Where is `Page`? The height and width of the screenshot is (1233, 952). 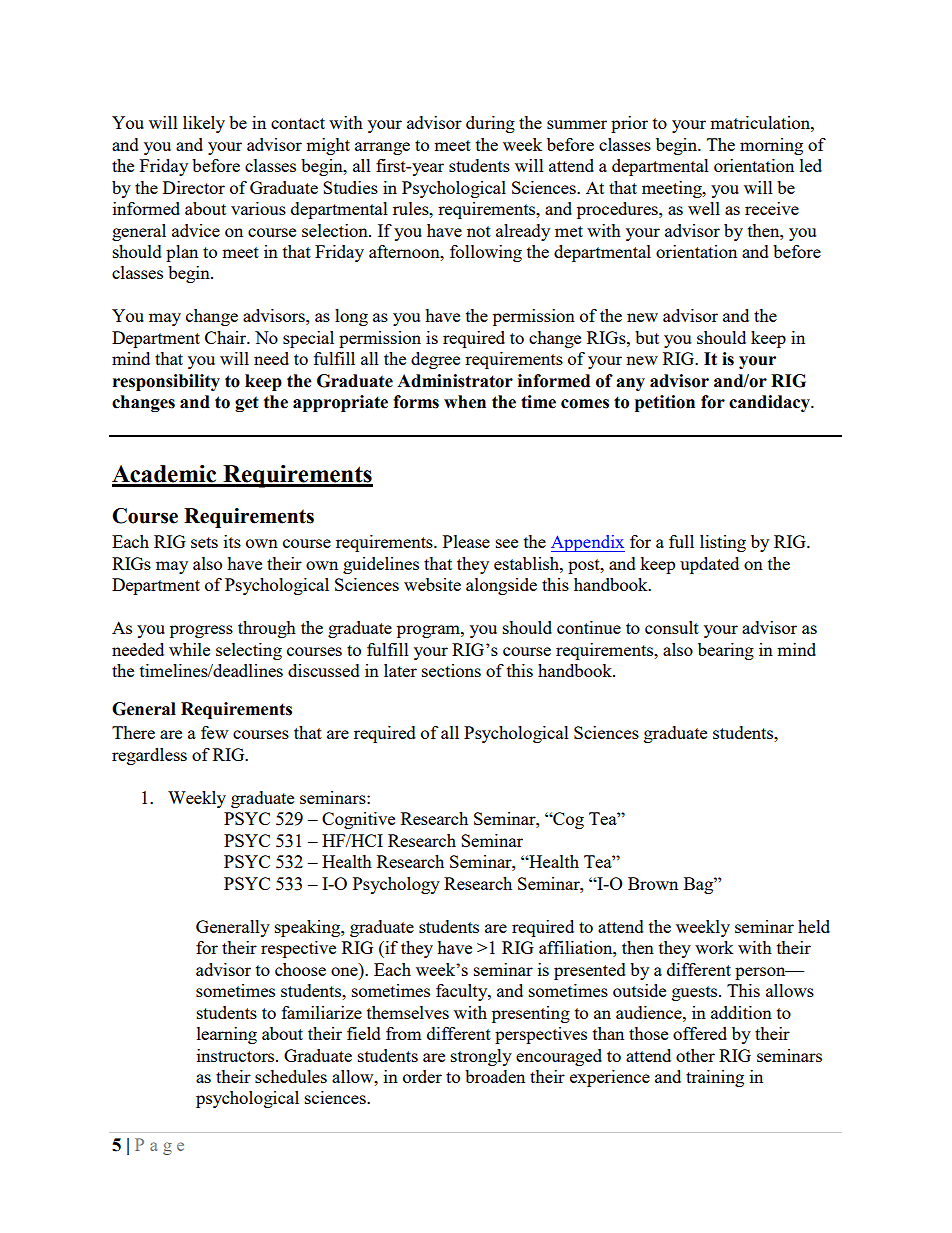 Page is located at coordinates (159, 1146).
